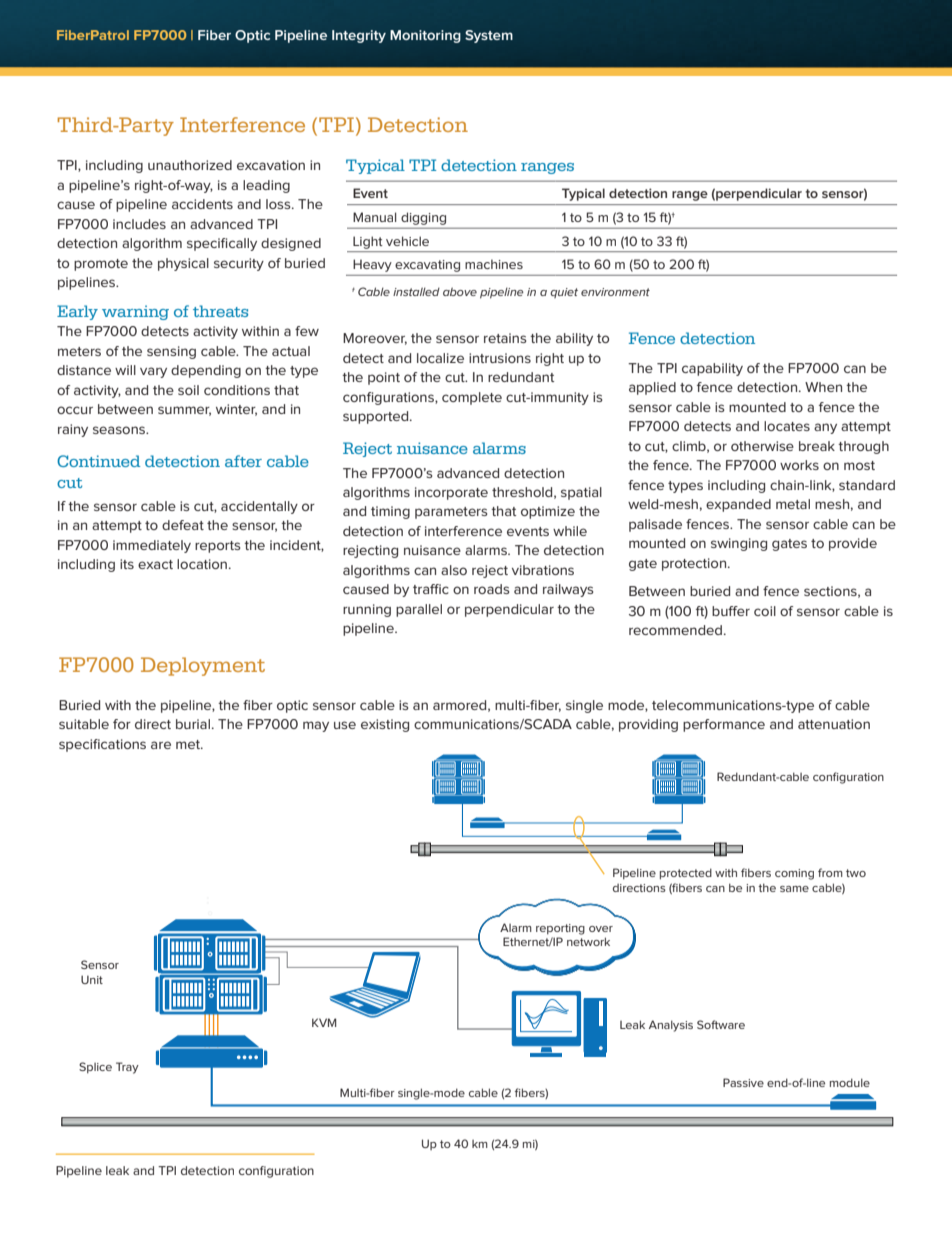  Describe the element at coordinates (489, 36) in the screenshot. I see `System` at that location.
